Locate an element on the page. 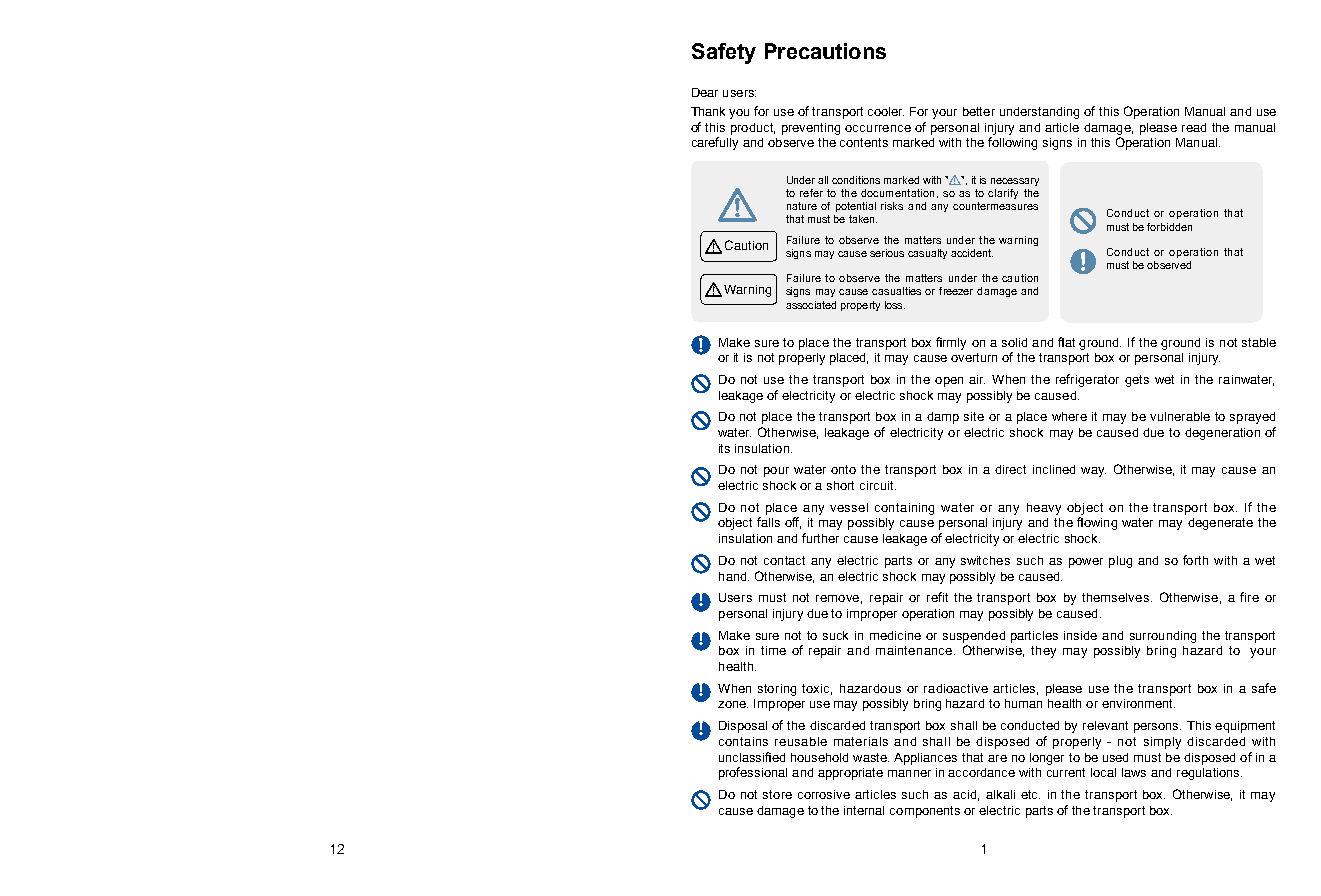 This image has width=1321, height=896. switches is located at coordinates (985, 560).
